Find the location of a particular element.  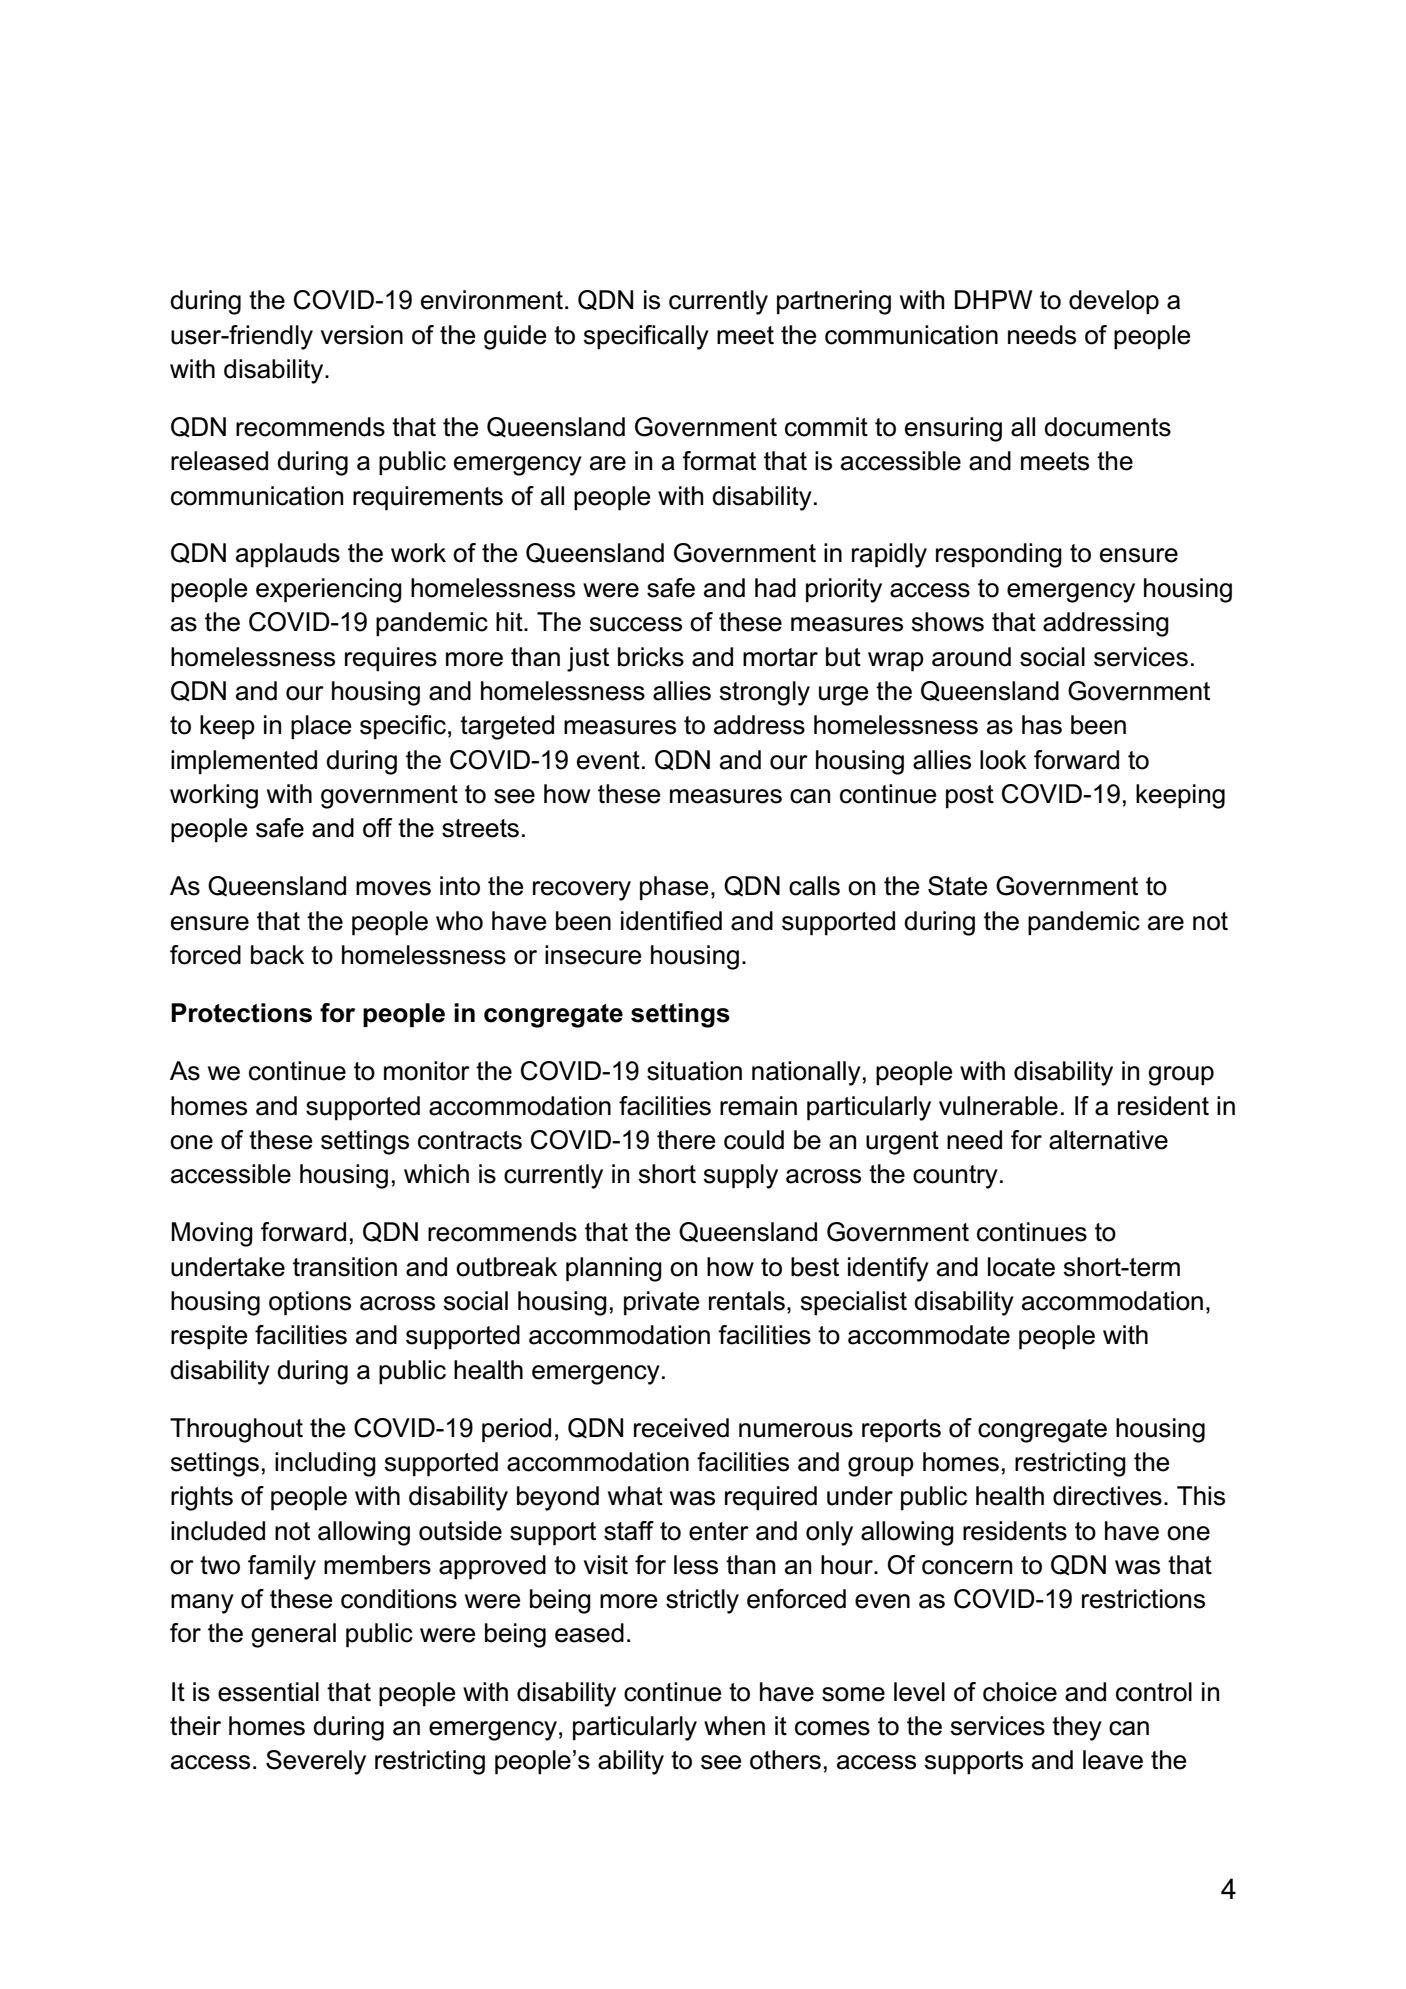

when is located at coordinates (734, 1726).
